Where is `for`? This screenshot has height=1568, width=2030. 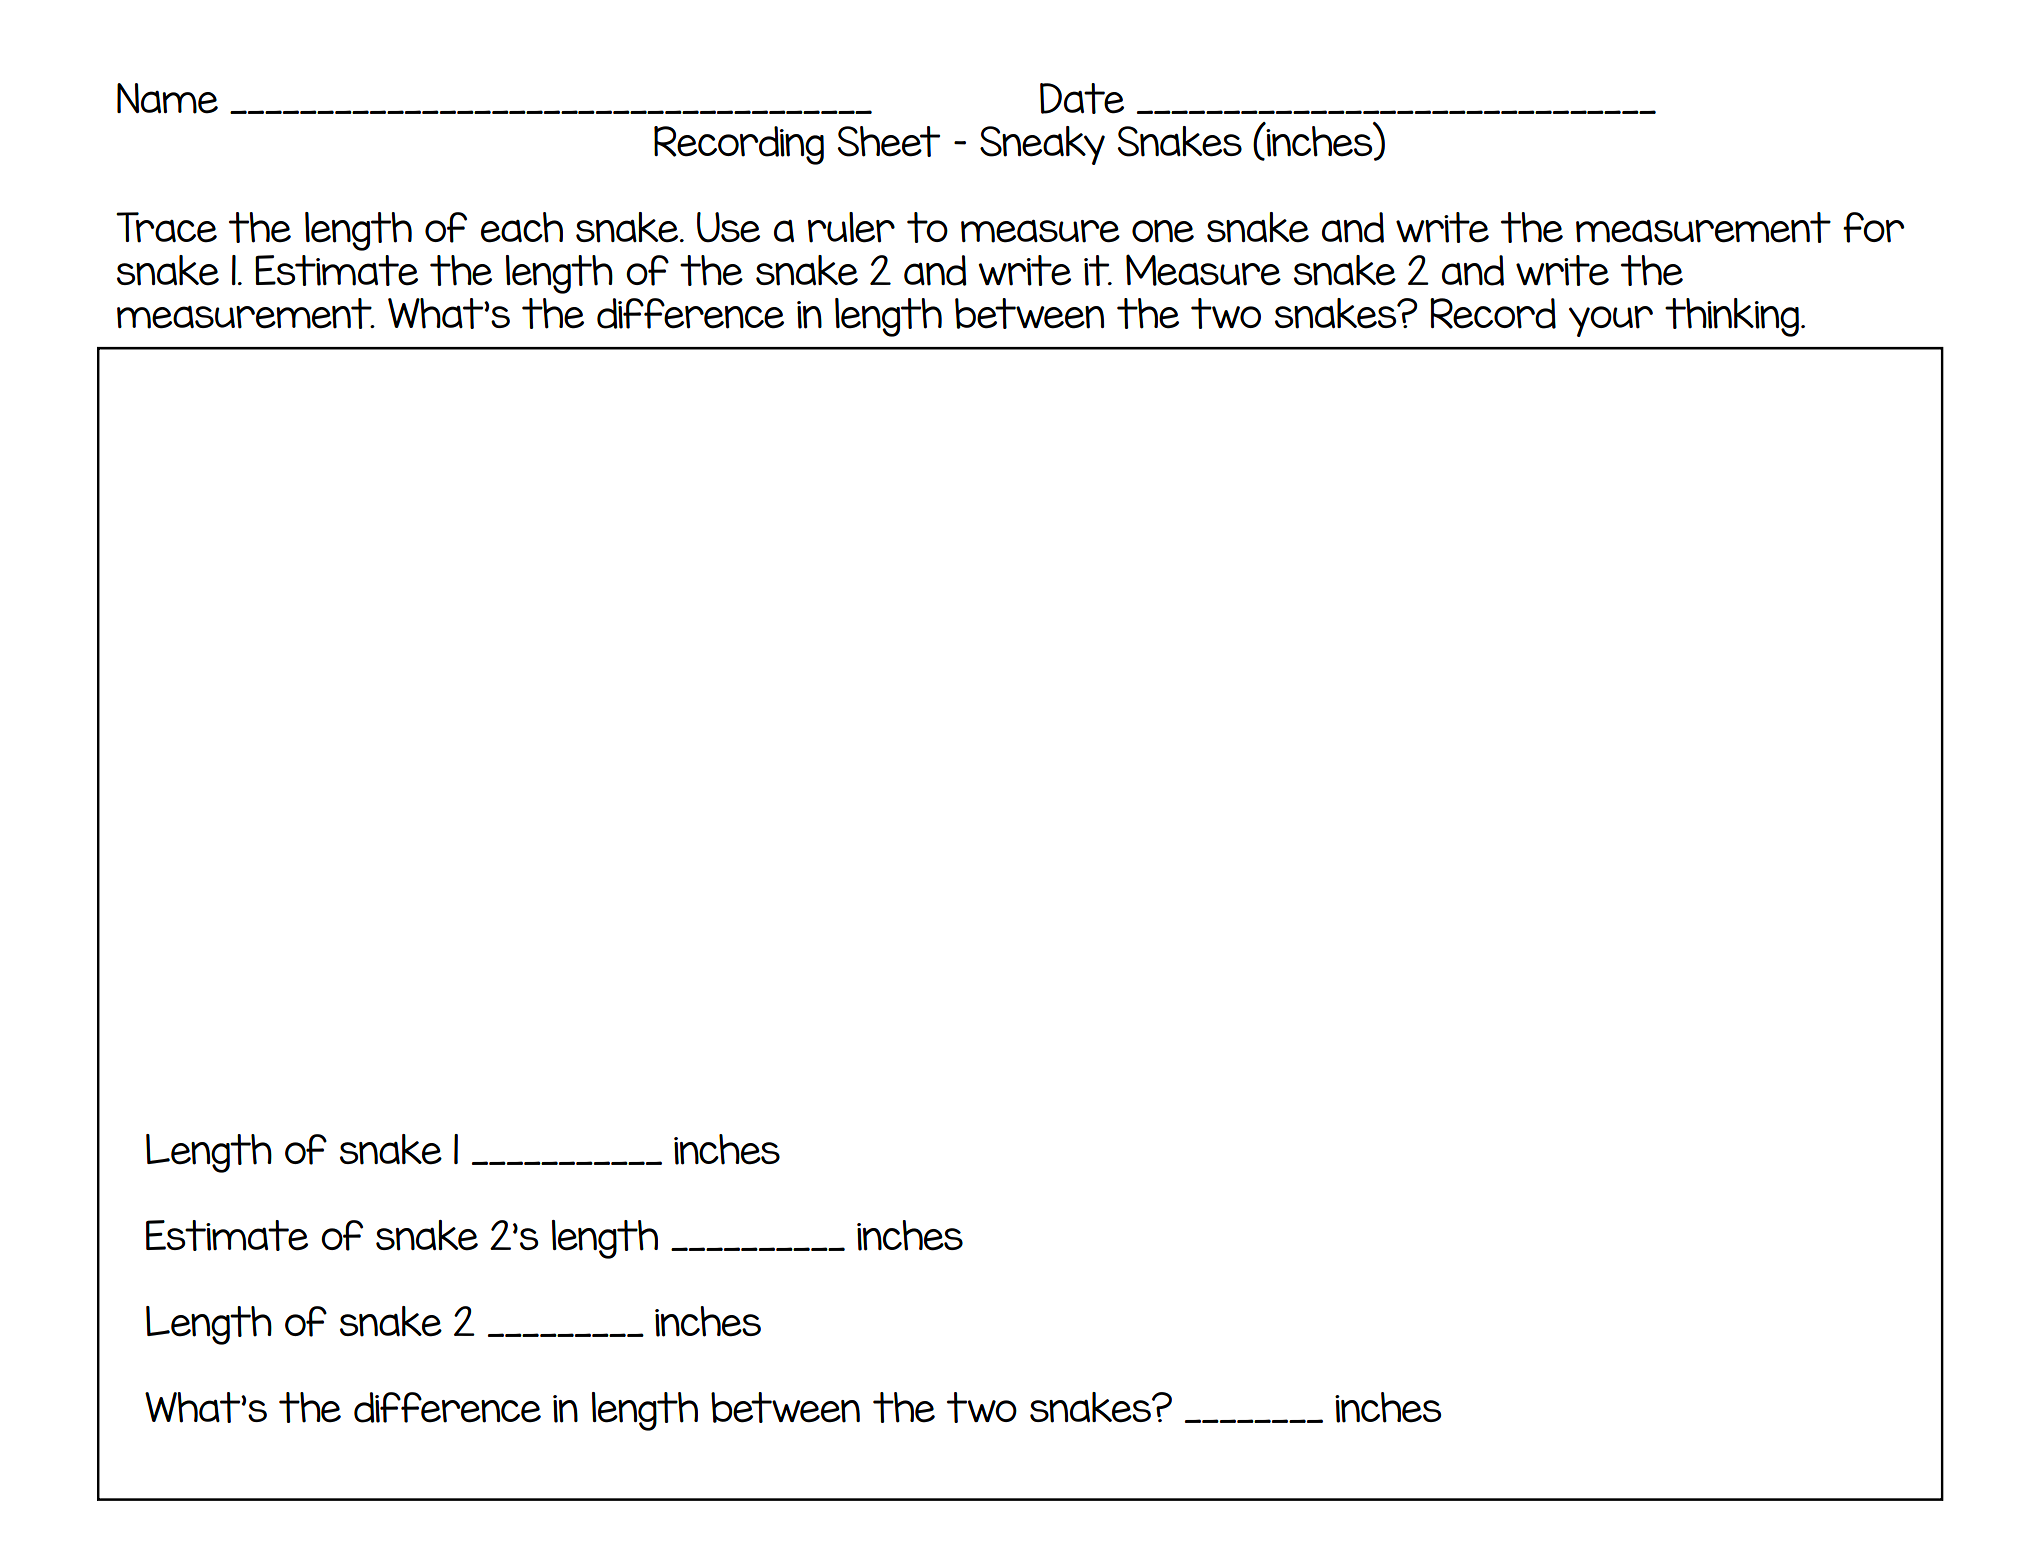
for is located at coordinates (1874, 227).
